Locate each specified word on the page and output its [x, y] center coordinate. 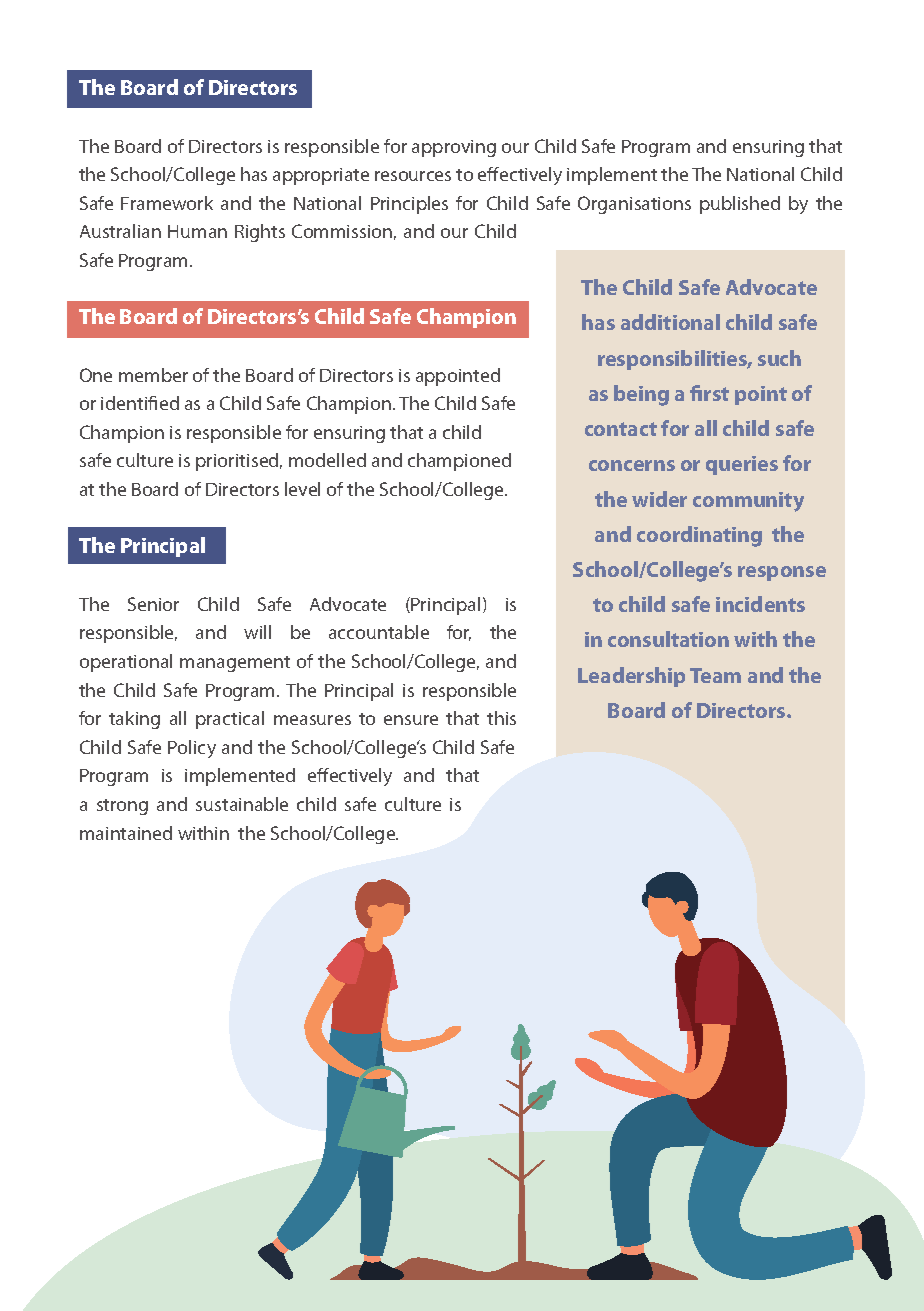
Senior [153, 604]
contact [621, 429]
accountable [379, 632]
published [740, 205]
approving [454, 148]
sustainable [242, 804]
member [153, 375]
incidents [760, 604]
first [709, 393]
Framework [167, 203]
